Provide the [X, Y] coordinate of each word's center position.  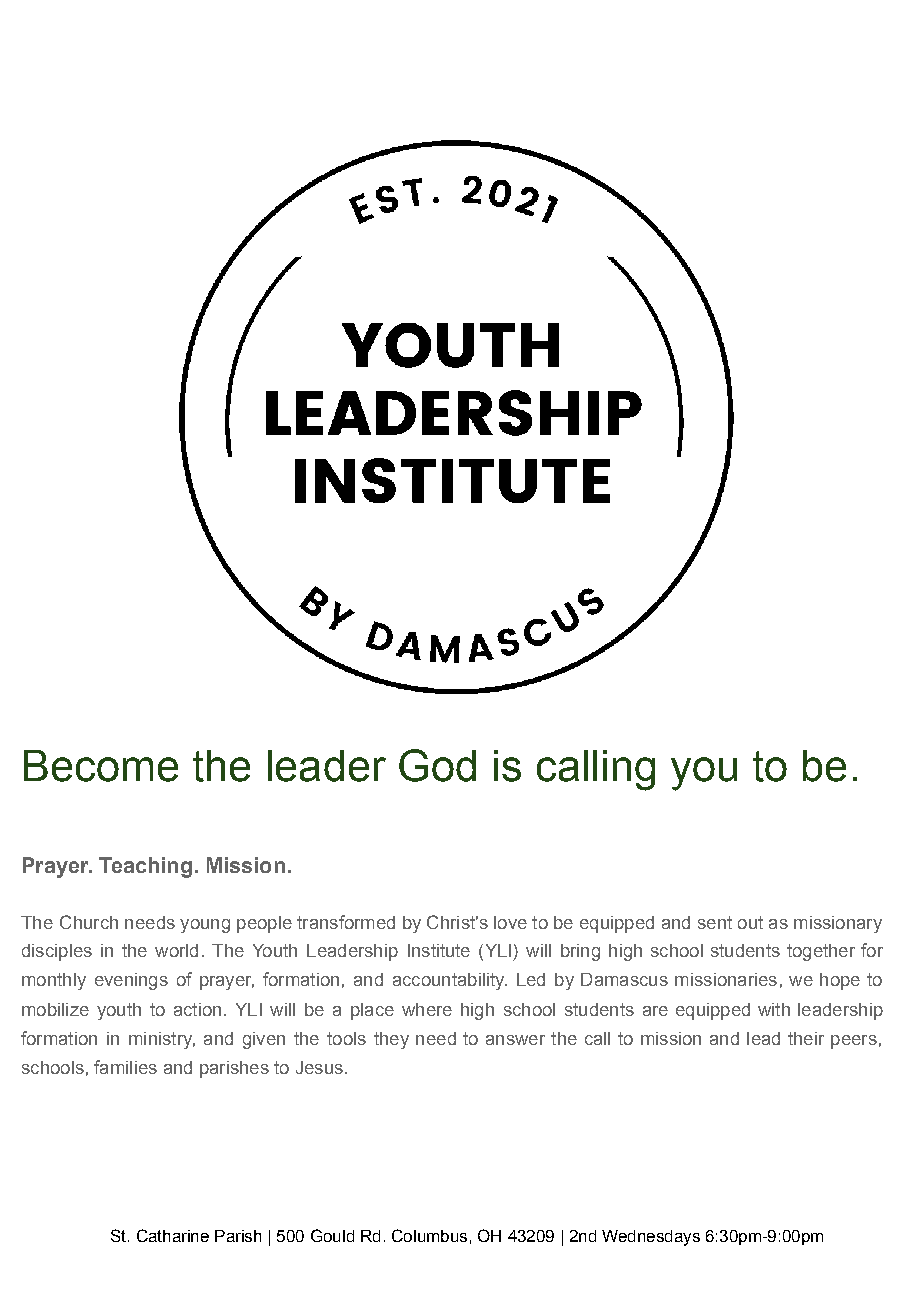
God [437, 765]
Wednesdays [651, 1238]
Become [101, 766]
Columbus [429, 1235]
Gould [332, 1235]
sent [715, 922]
